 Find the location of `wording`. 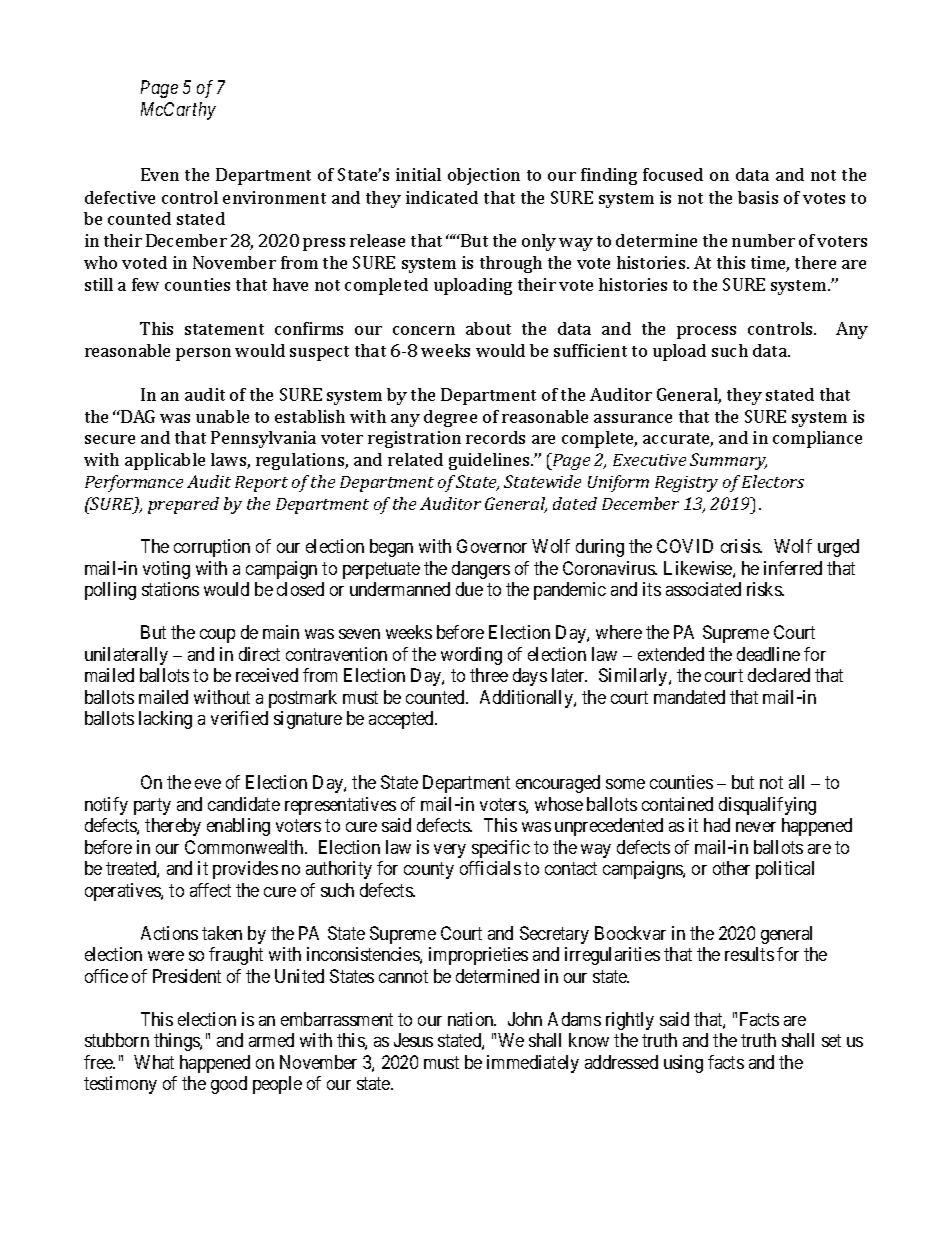

wording is located at coordinates (471, 656).
